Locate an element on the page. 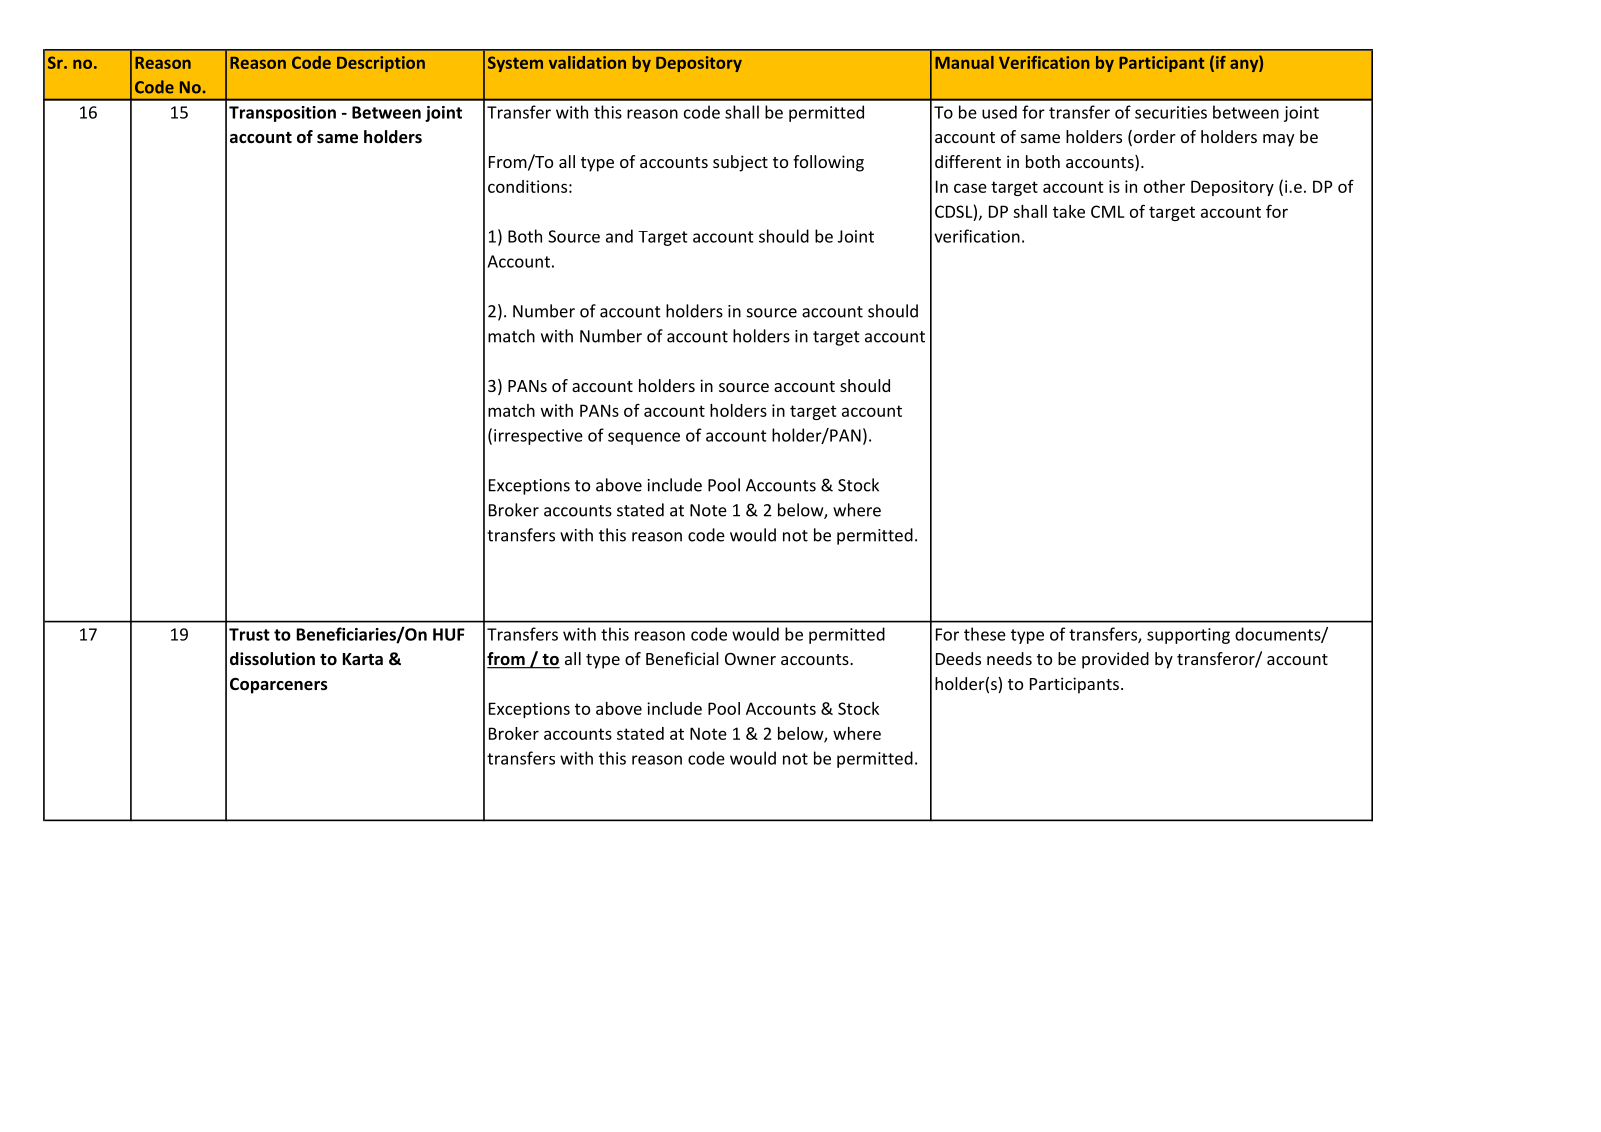  supporting is located at coordinates (1188, 636).
